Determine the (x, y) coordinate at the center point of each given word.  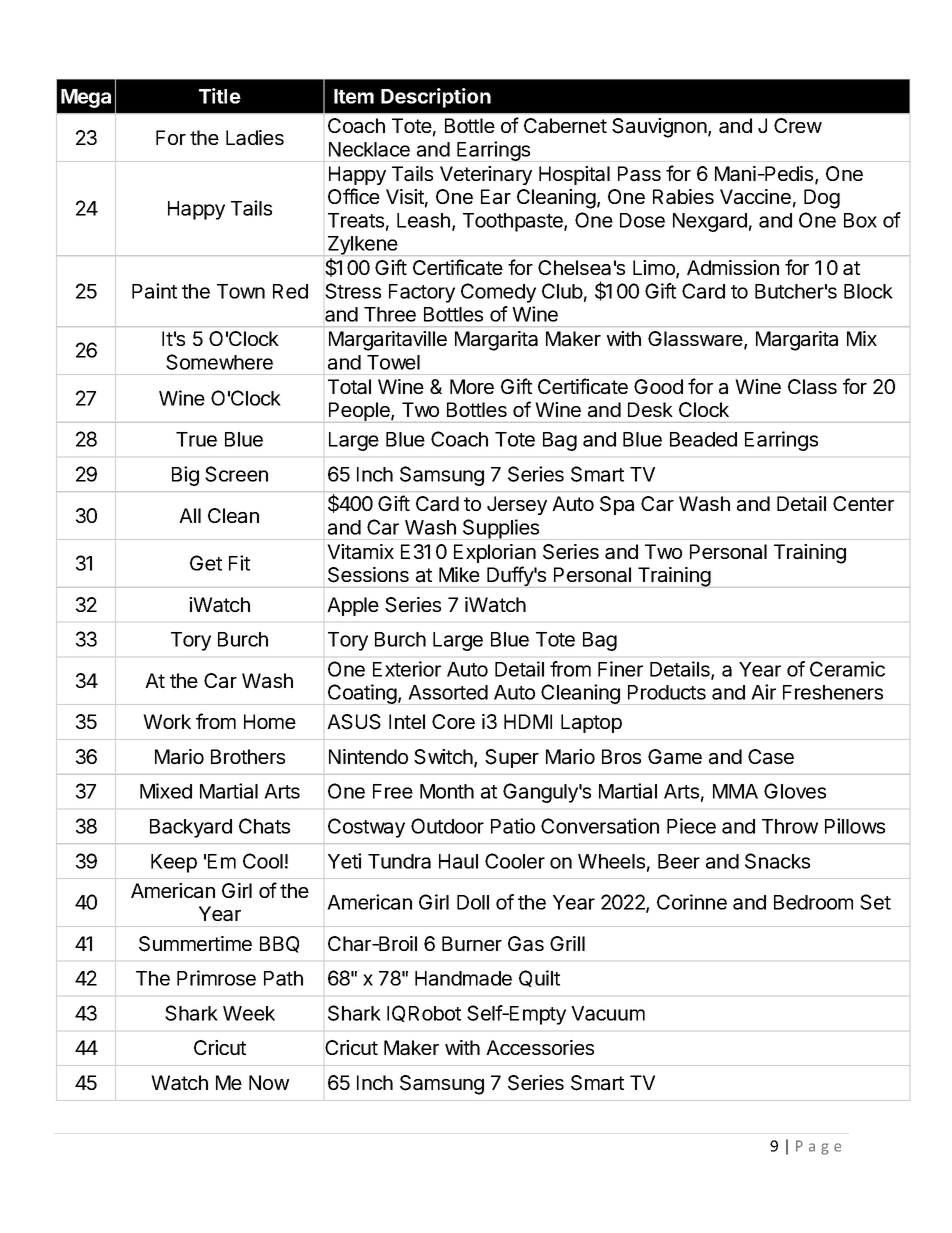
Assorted (448, 692)
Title (220, 96)
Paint (154, 291)
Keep (174, 863)
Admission (733, 267)
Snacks (777, 861)
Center (863, 503)
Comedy (498, 293)
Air (763, 692)
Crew (798, 125)
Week (249, 1013)
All (190, 515)
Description (436, 98)
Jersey (517, 505)
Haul (458, 861)
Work (167, 721)
